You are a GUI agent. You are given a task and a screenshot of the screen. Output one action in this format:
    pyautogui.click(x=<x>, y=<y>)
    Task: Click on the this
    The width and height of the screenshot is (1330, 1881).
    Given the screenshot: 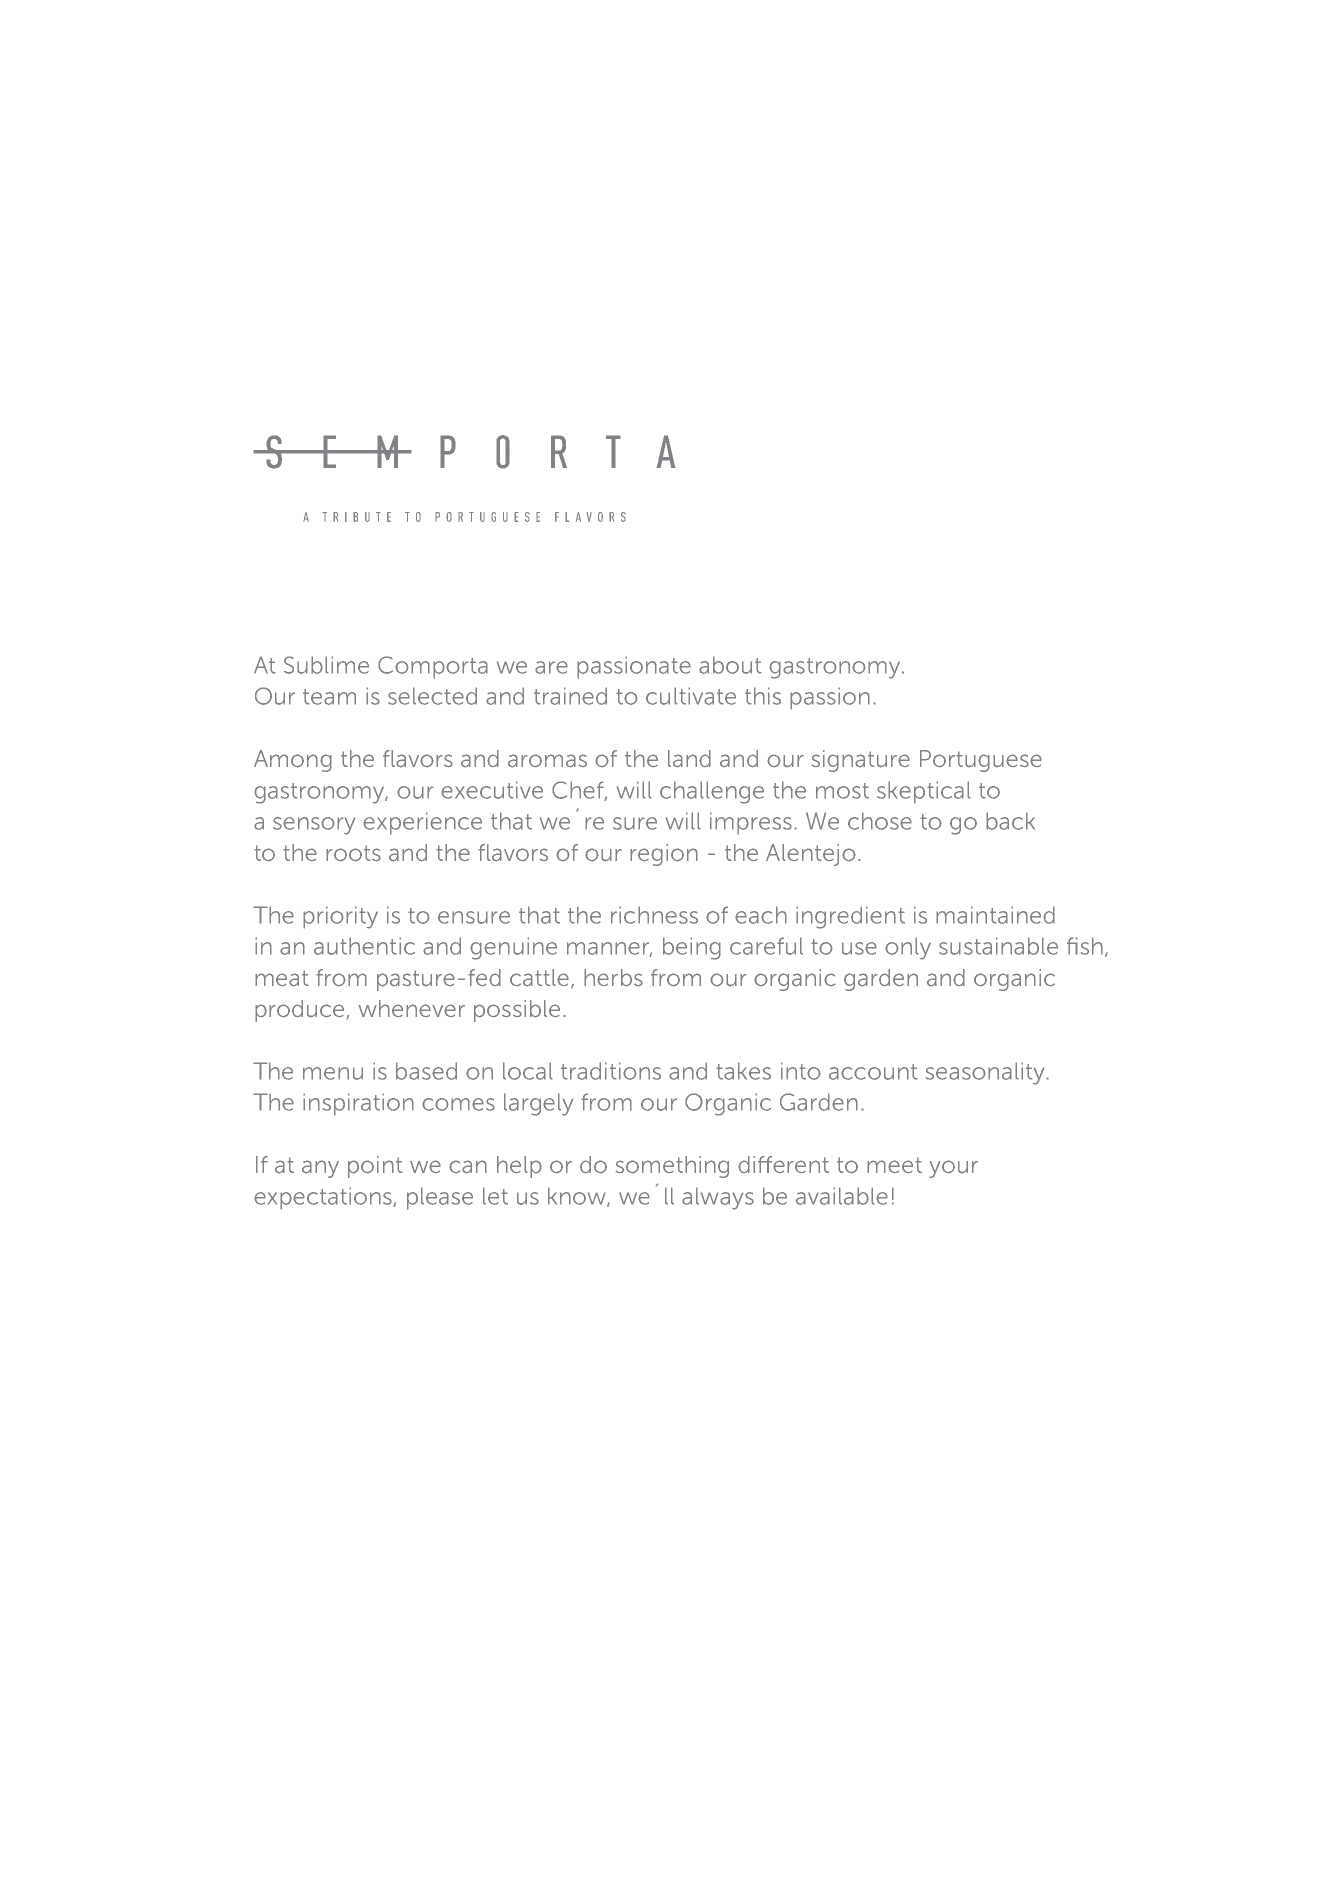 What is the action you would take?
    pyautogui.click(x=763, y=696)
